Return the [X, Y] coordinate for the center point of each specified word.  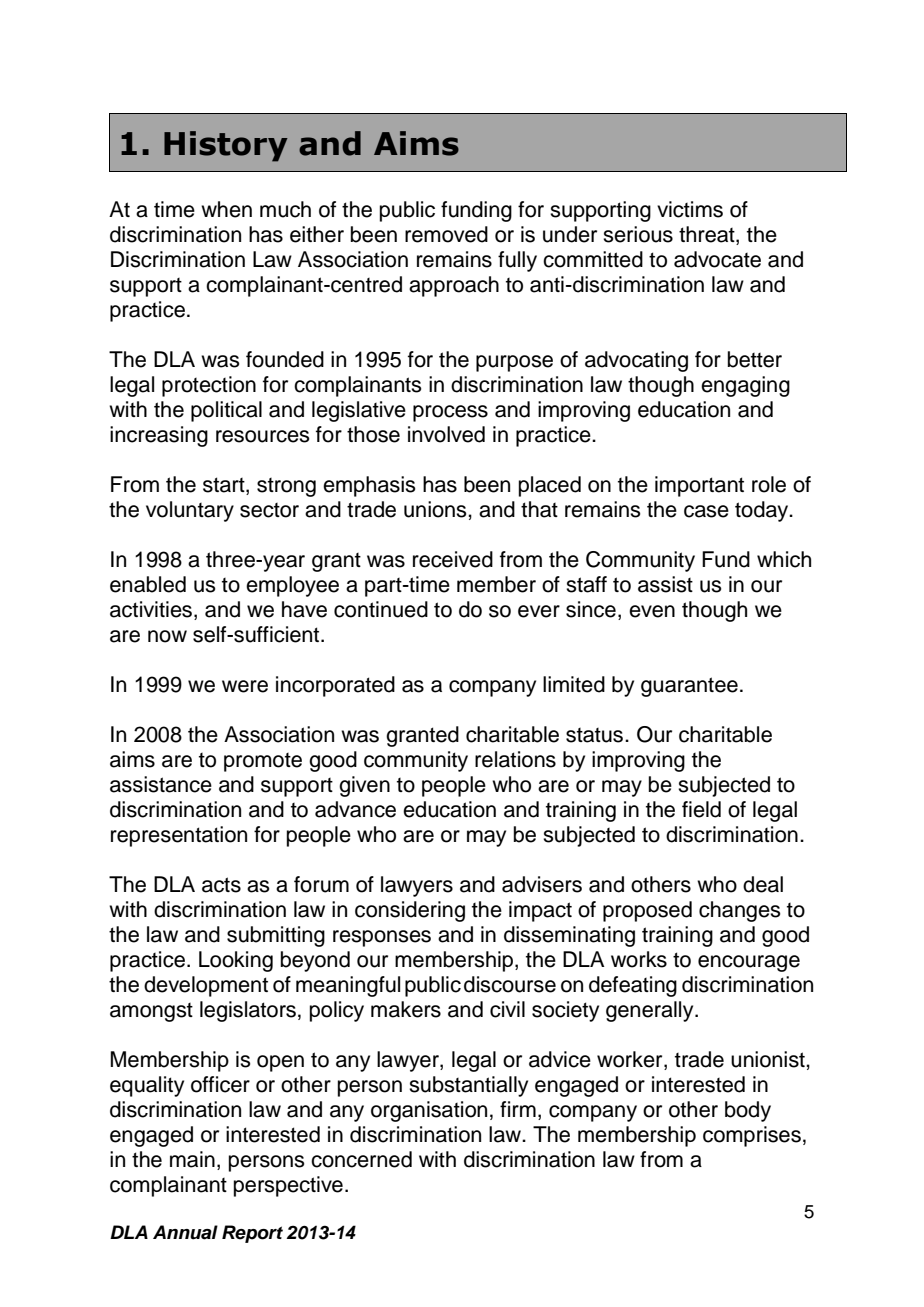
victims [690, 209]
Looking [236, 961]
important [699, 486]
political [226, 411]
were [245, 686]
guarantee [689, 687]
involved [446, 434]
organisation [429, 1111]
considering [410, 911]
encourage [749, 963]
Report [252, 1234]
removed [446, 234]
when [226, 209]
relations [515, 759]
